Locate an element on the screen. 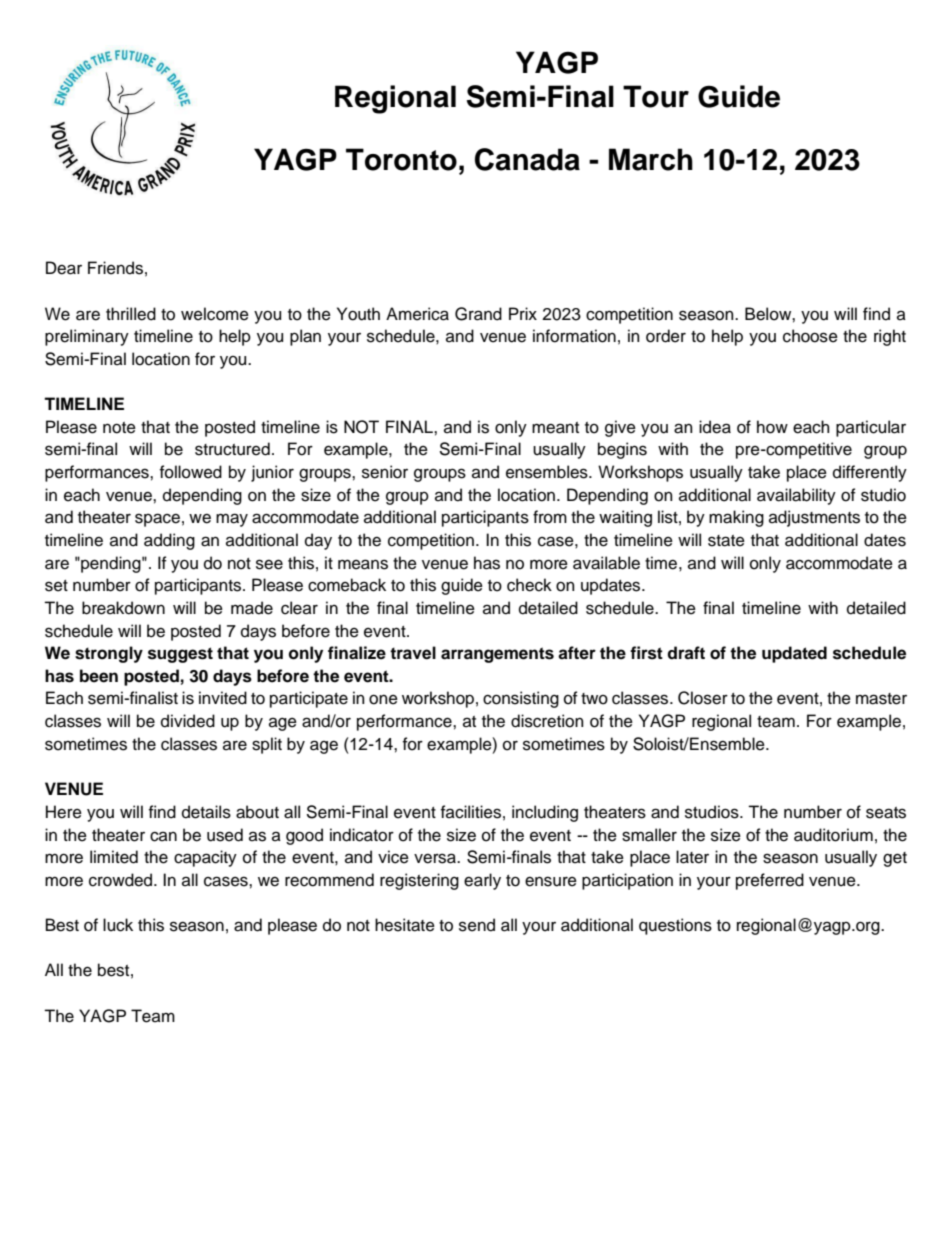 This screenshot has width=952, height=1233. Tour is located at coordinates (656, 96).
